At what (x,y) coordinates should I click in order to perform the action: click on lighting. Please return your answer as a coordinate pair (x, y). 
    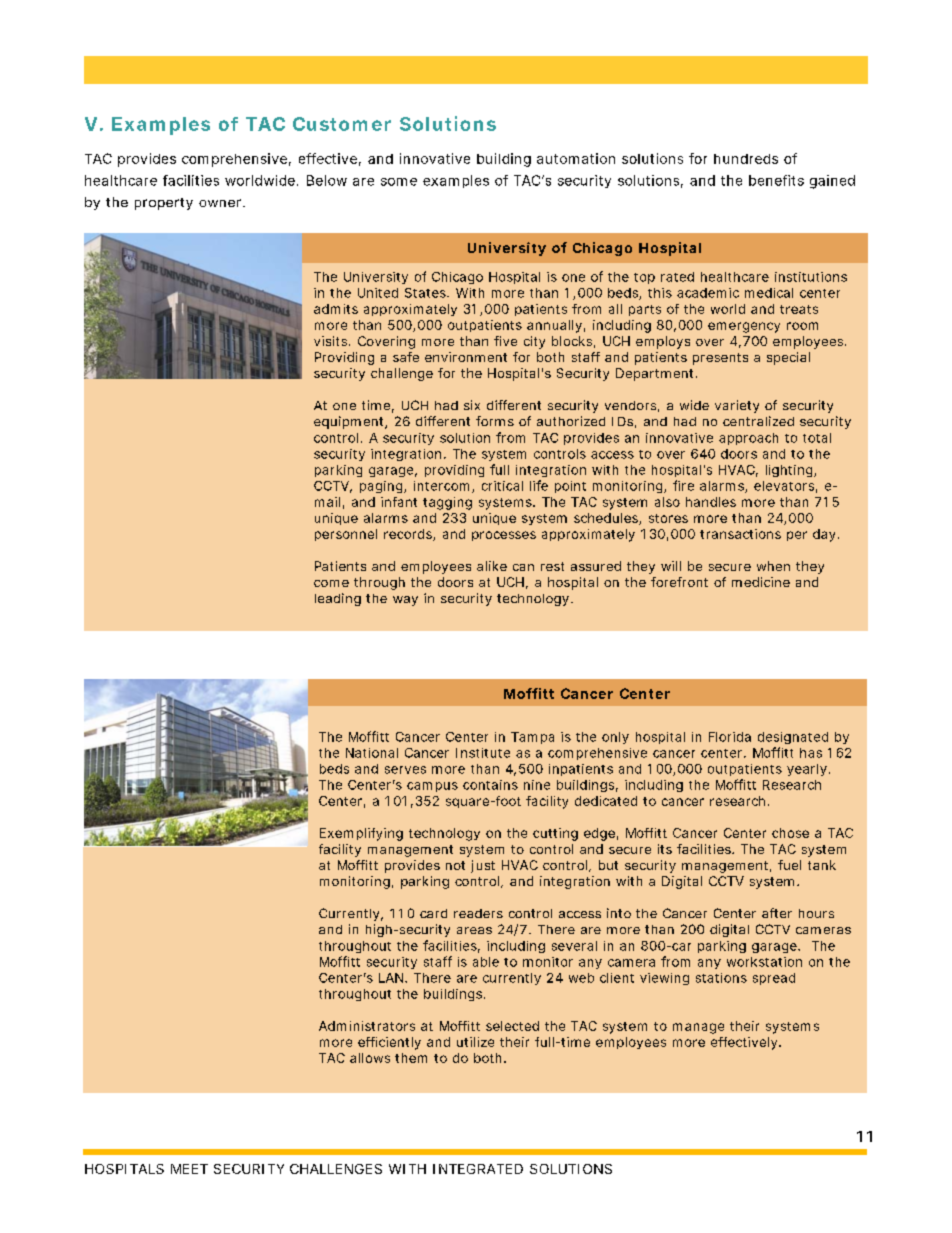
    Looking at the image, I should click on (790, 471).
